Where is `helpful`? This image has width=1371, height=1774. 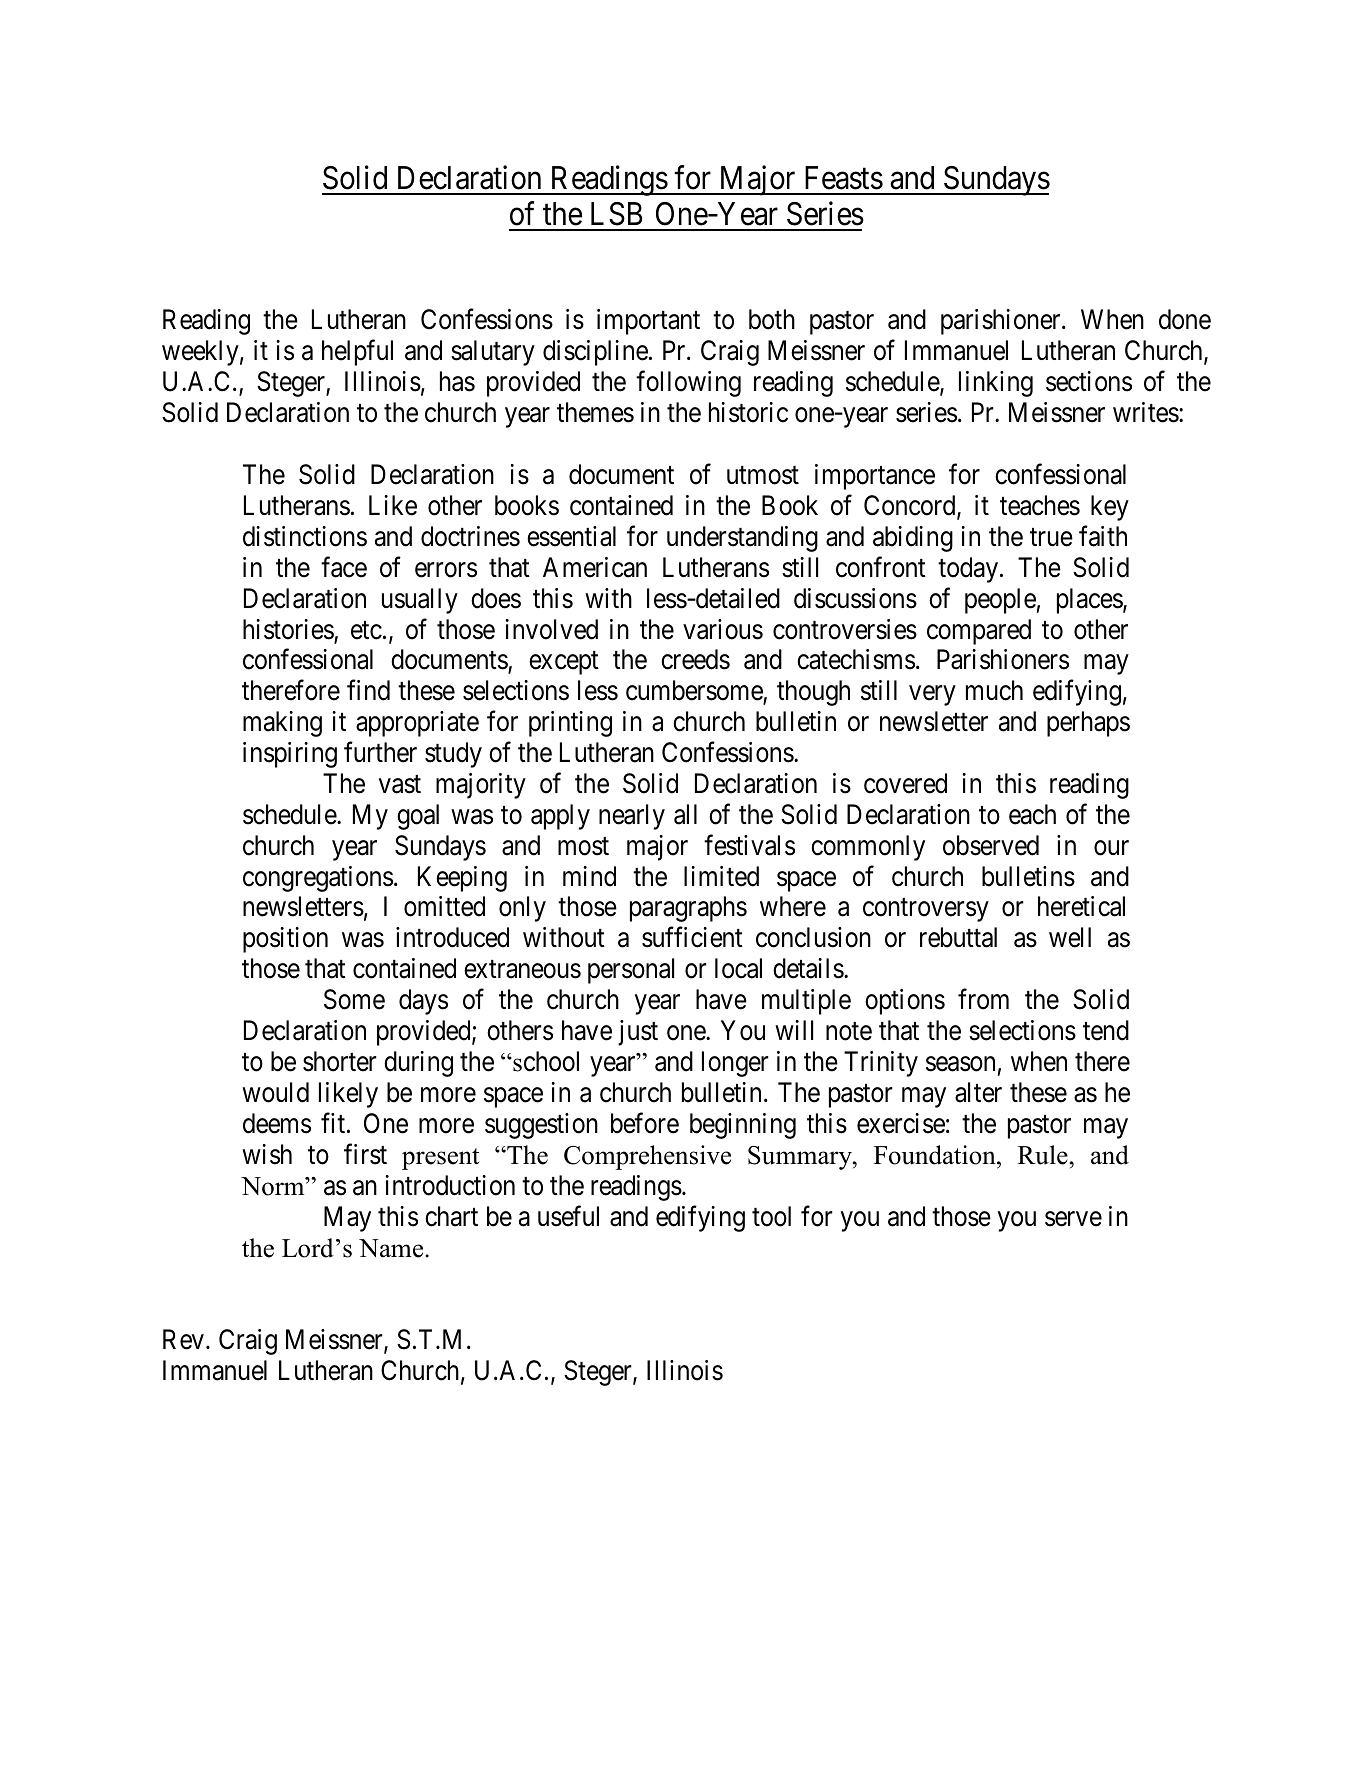
helpful is located at coordinates (357, 353).
